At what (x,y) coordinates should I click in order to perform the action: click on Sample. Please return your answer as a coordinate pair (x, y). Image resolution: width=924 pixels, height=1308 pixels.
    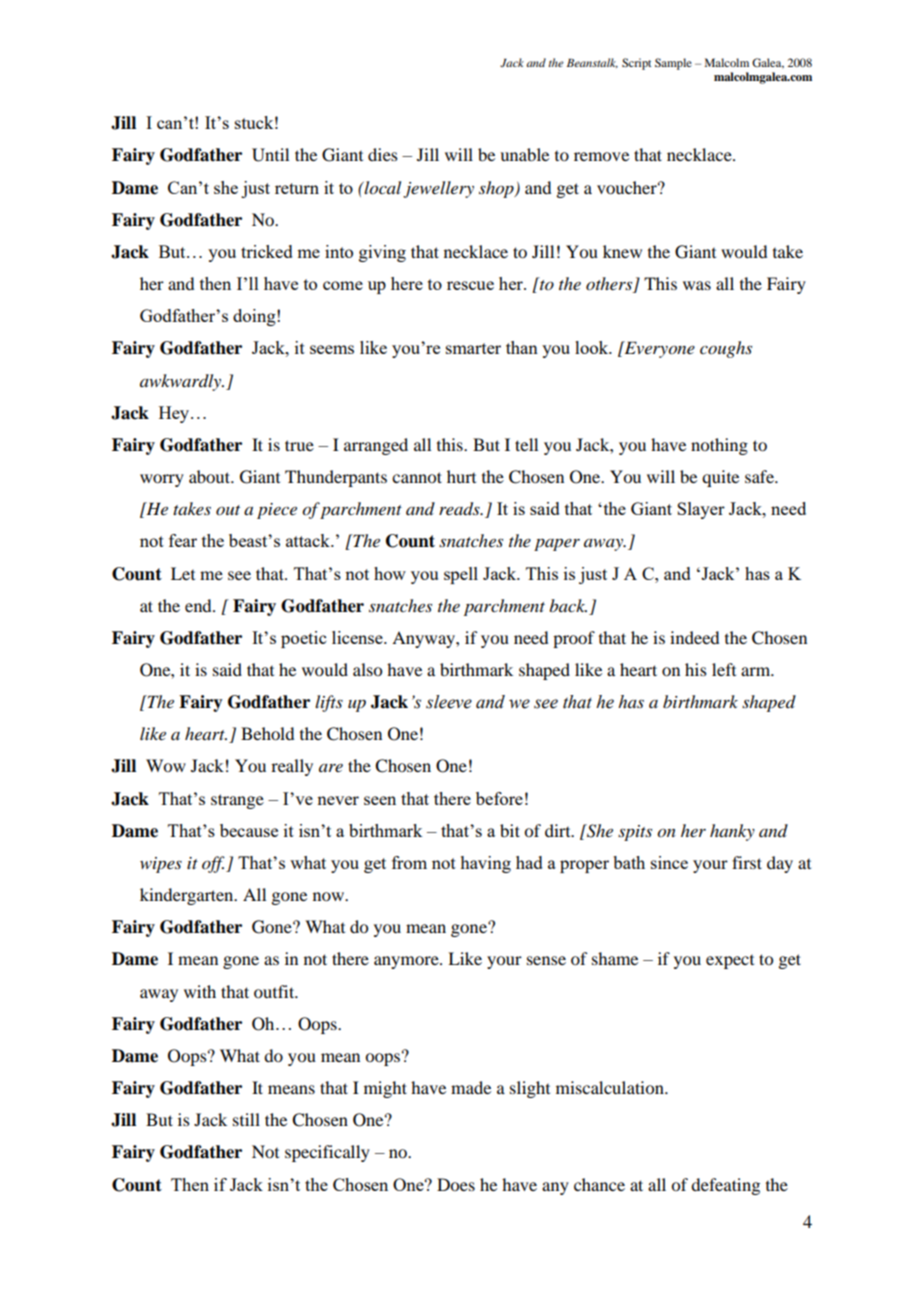
    Looking at the image, I should click on (673, 64).
